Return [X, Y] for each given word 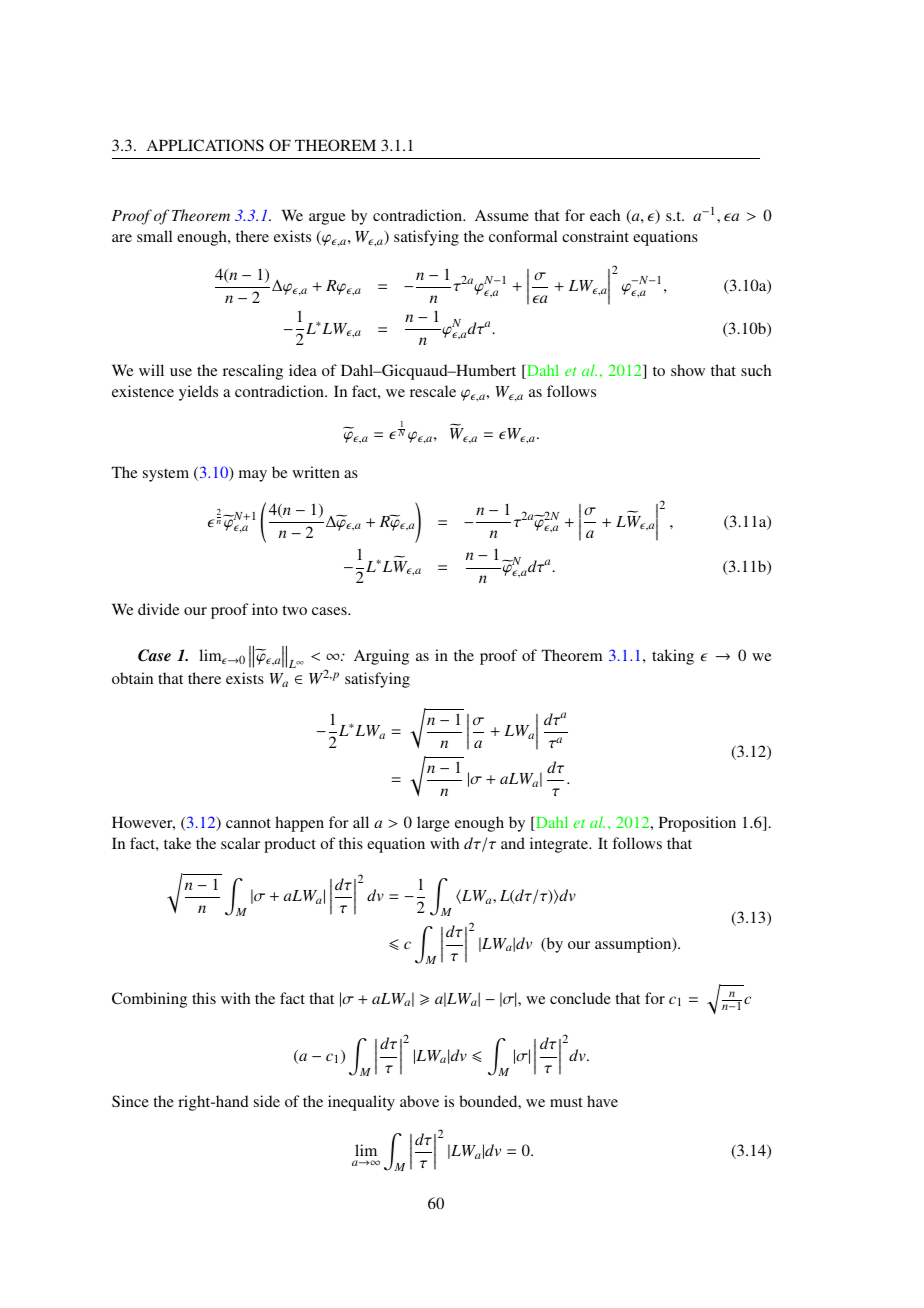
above [419, 1101]
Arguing [381, 657]
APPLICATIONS [205, 145]
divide [158, 609]
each [605, 215]
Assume [502, 215]
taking [673, 657]
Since [130, 1101]
